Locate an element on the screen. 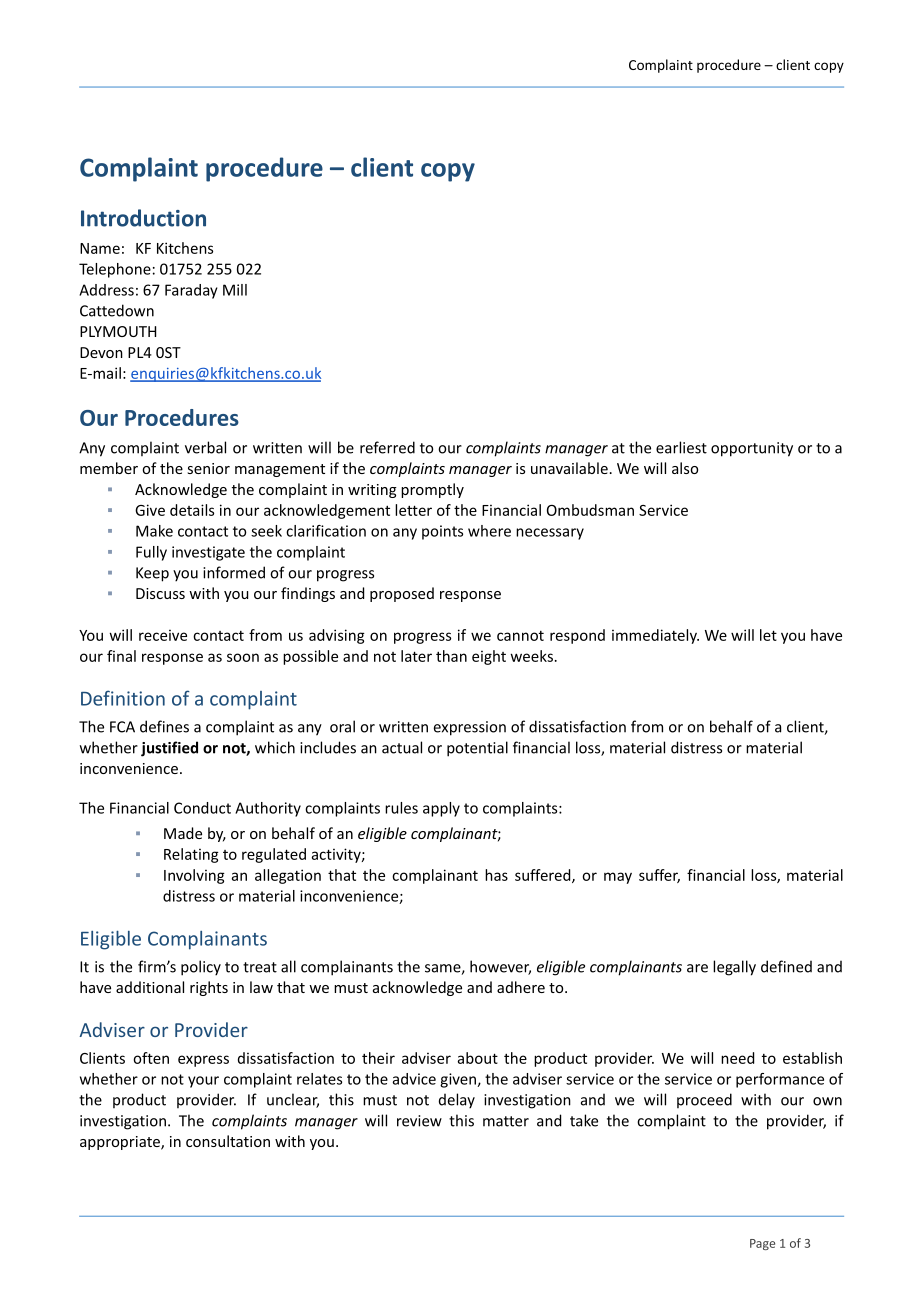 The height and width of the screenshot is (1307, 924). also is located at coordinates (685, 468).
